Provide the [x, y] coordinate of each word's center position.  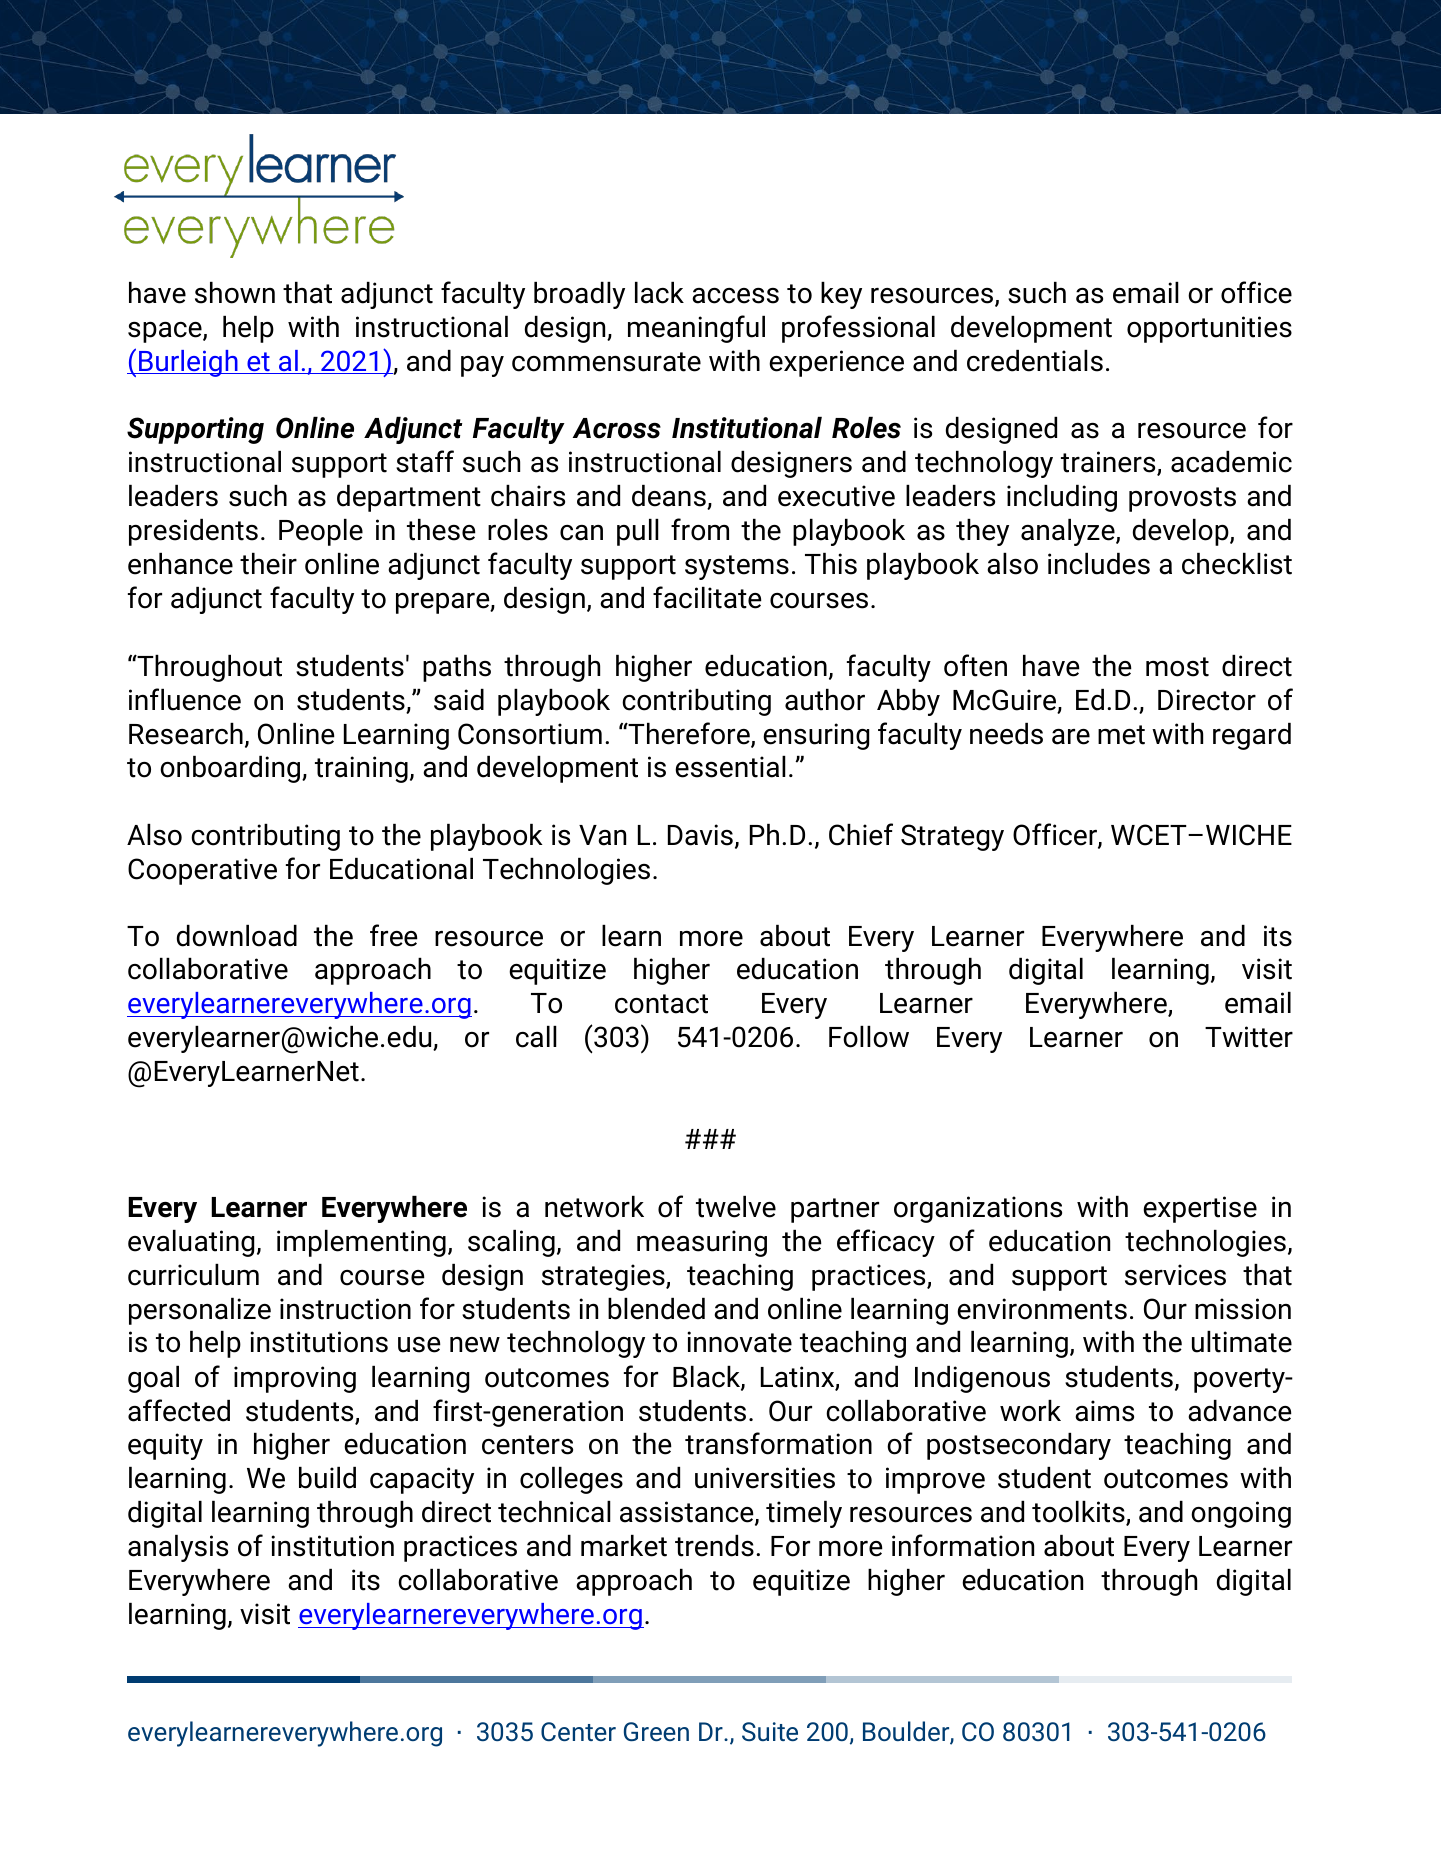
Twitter [1249, 1037]
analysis [178, 1548]
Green [656, 1731]
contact [661, 1004]
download [237, 936]
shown [235, 293]
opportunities [1209, 329]
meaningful [696, 329]
